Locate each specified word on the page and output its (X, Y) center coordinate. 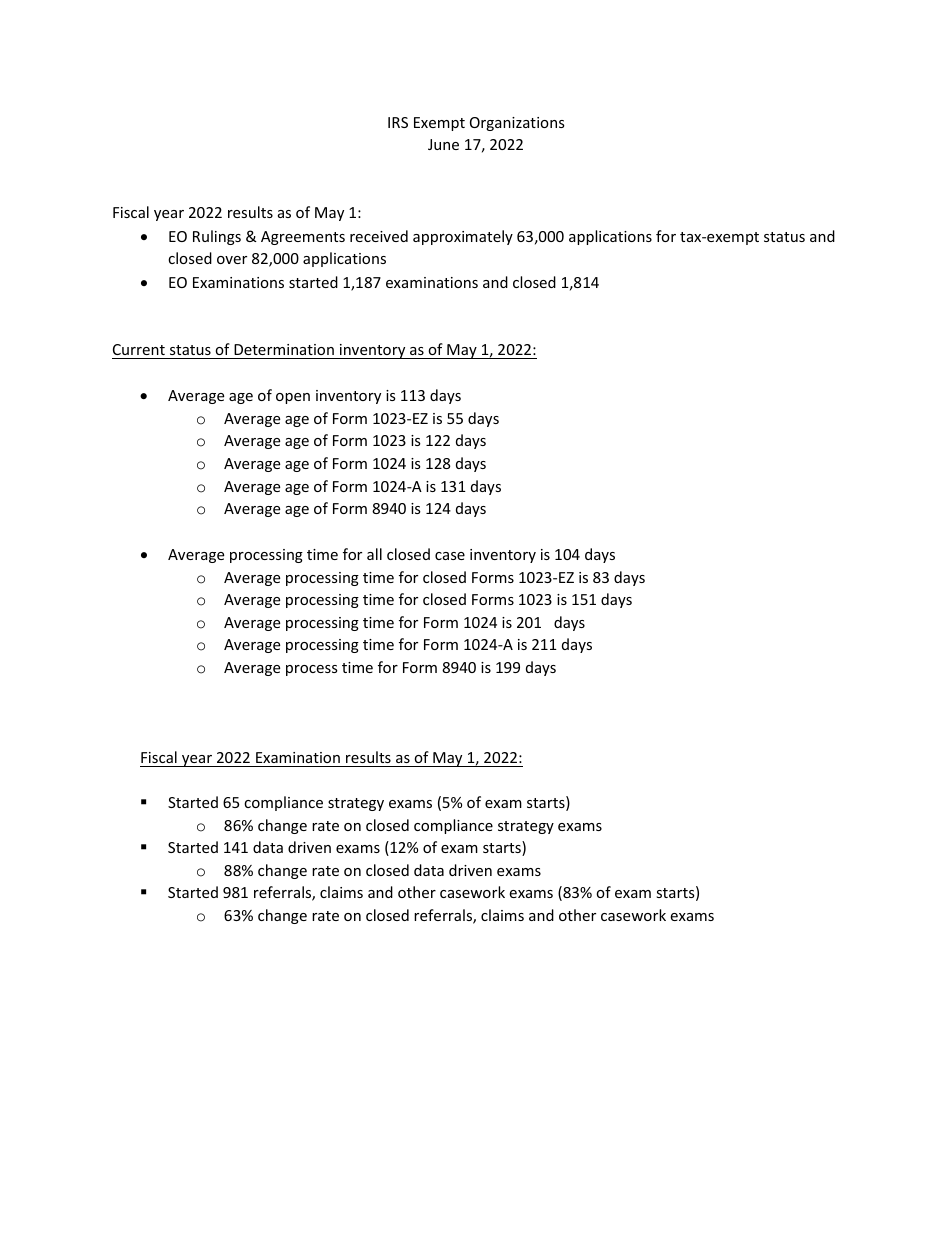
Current (139, 349)
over (232, 260)
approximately (463, 237)
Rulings (217, 237)
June (443, 144)
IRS (398, 122)
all (374, 554)
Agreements (303, 238)
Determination (284, 349)
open (293, 398)
